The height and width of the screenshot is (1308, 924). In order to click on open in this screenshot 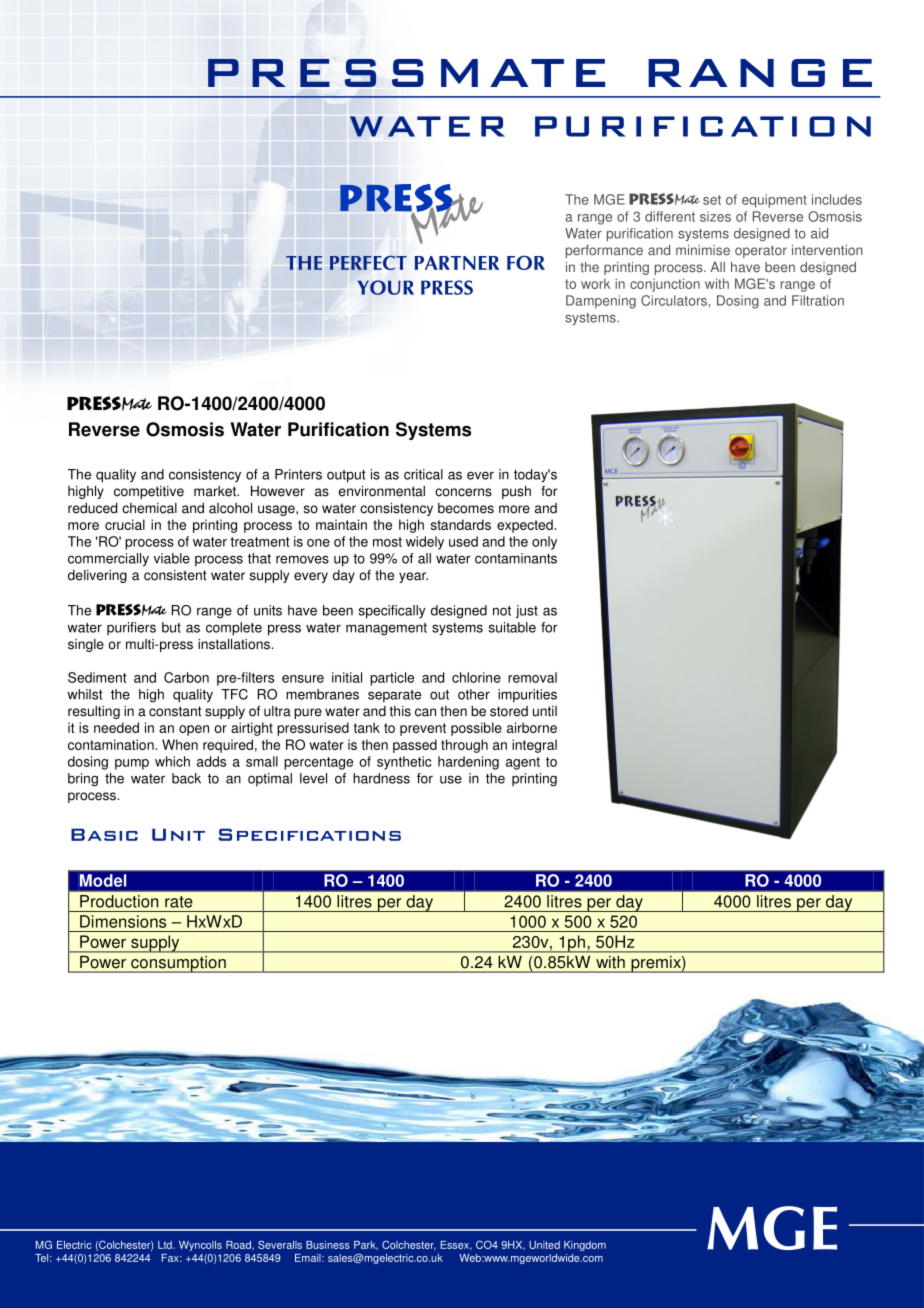, I will do `click(194, 730)`.
